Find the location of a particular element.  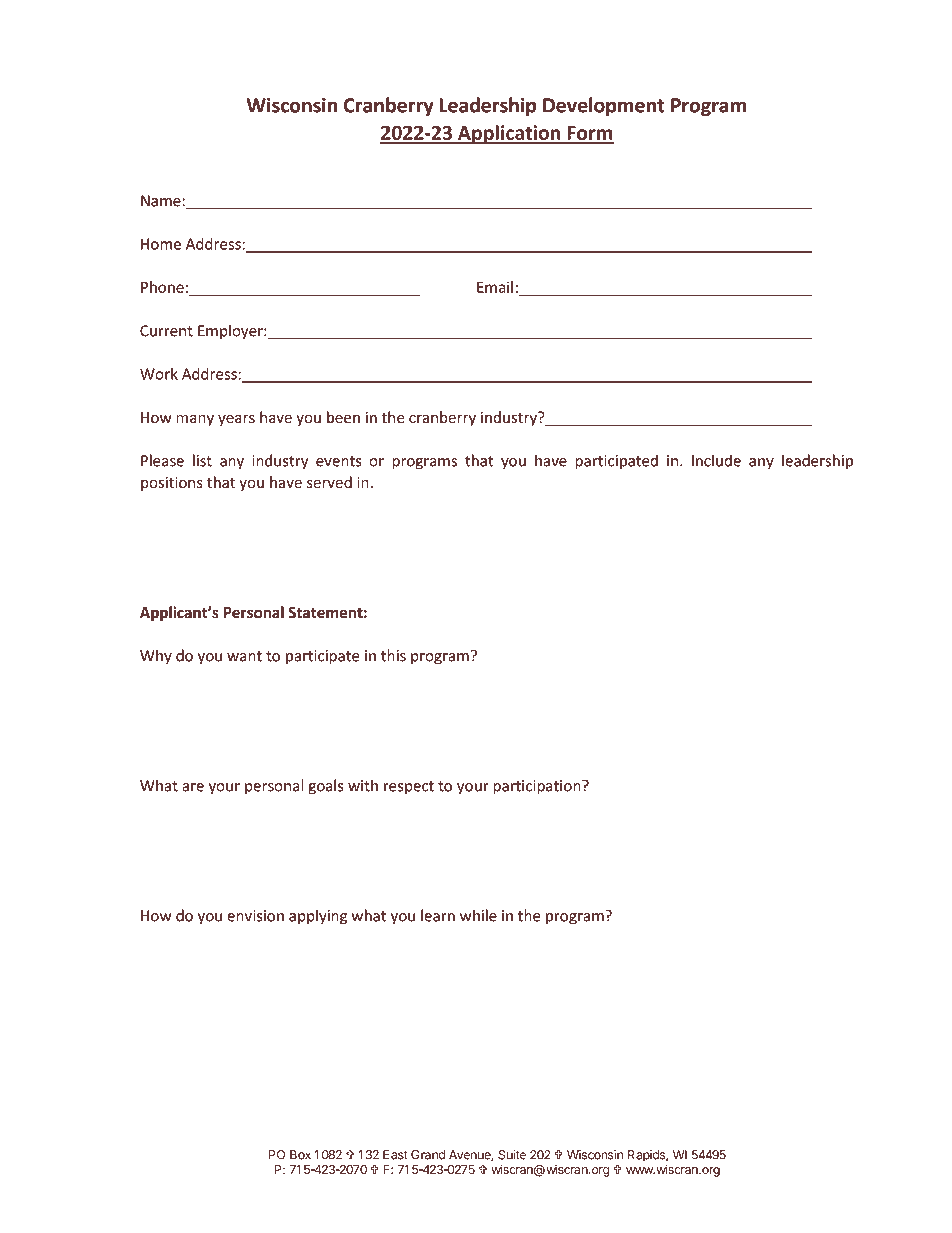

Application is located at coordinates (509, 134).
